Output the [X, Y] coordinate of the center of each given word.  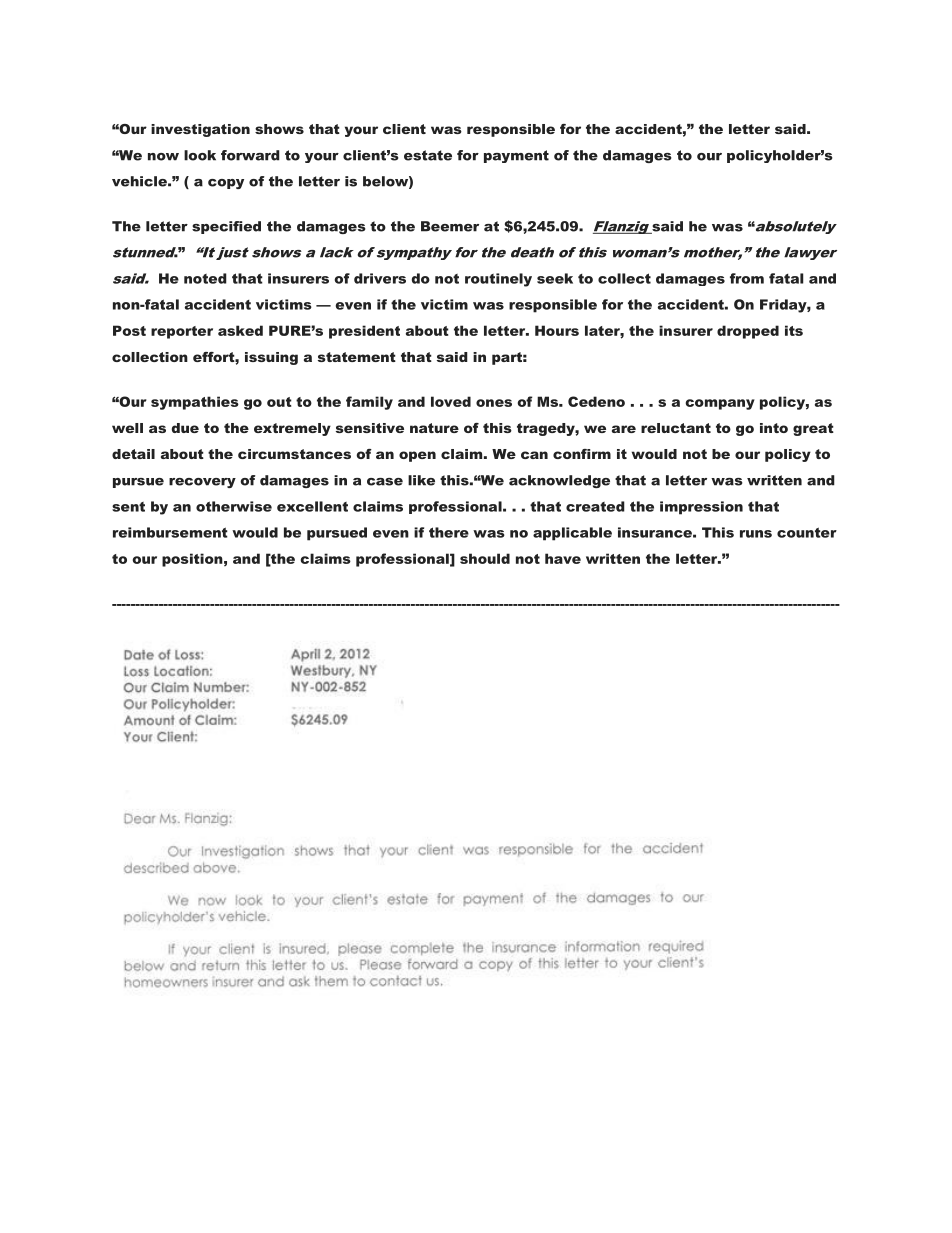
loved [451, 401]
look [200, 155]
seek [555, 278]
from [747, 278]
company [720, 404]
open [417, 456]
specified [226, 227]
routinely [498, 280]
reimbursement [170, 532]
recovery [202, 483]
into [774, 428]
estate [428, 155]
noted [205, 278]
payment [516, 156]
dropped [748, 332]
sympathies [195, 403]
